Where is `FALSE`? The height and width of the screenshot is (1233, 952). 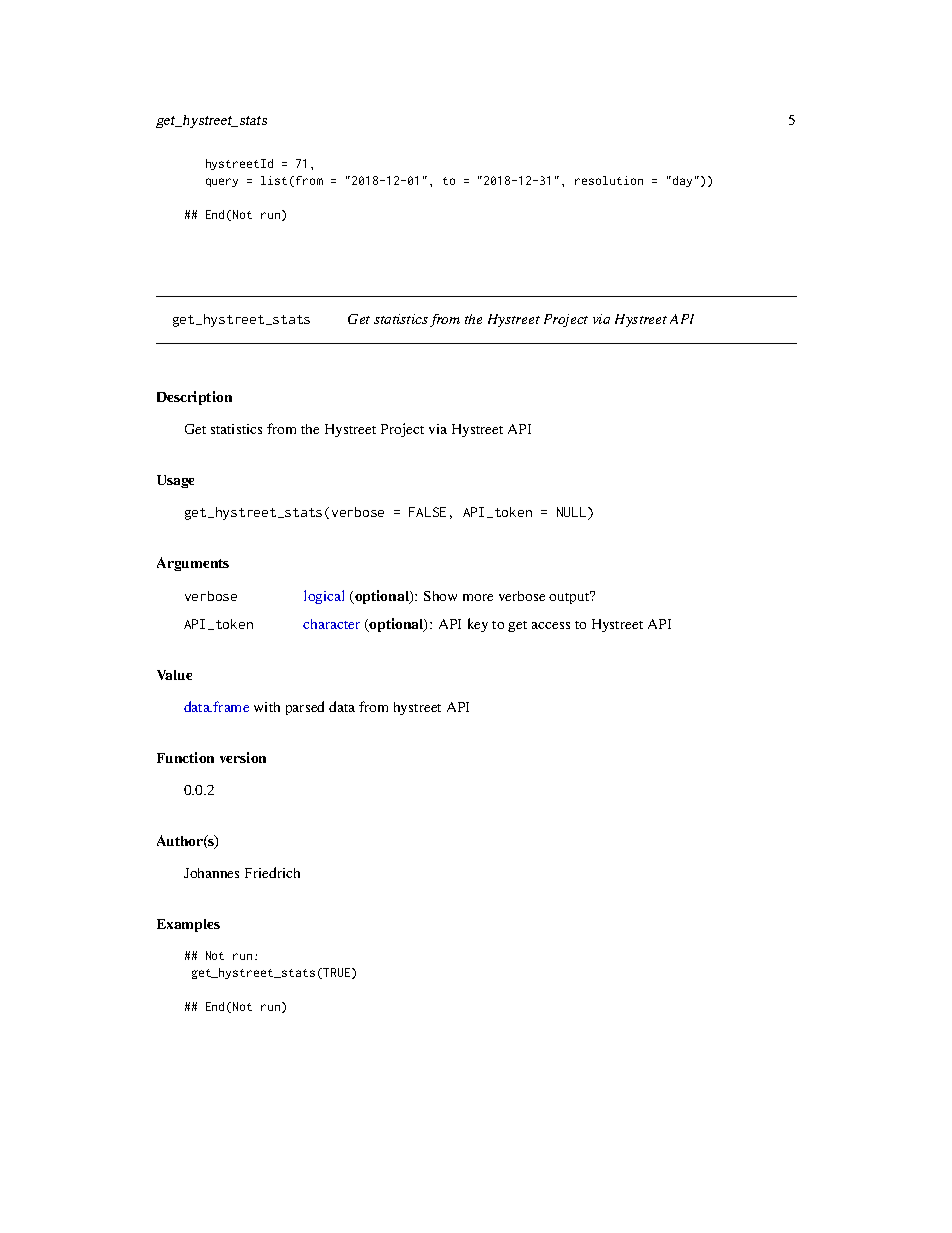
FALSE is located at coordinates (427, 512).
